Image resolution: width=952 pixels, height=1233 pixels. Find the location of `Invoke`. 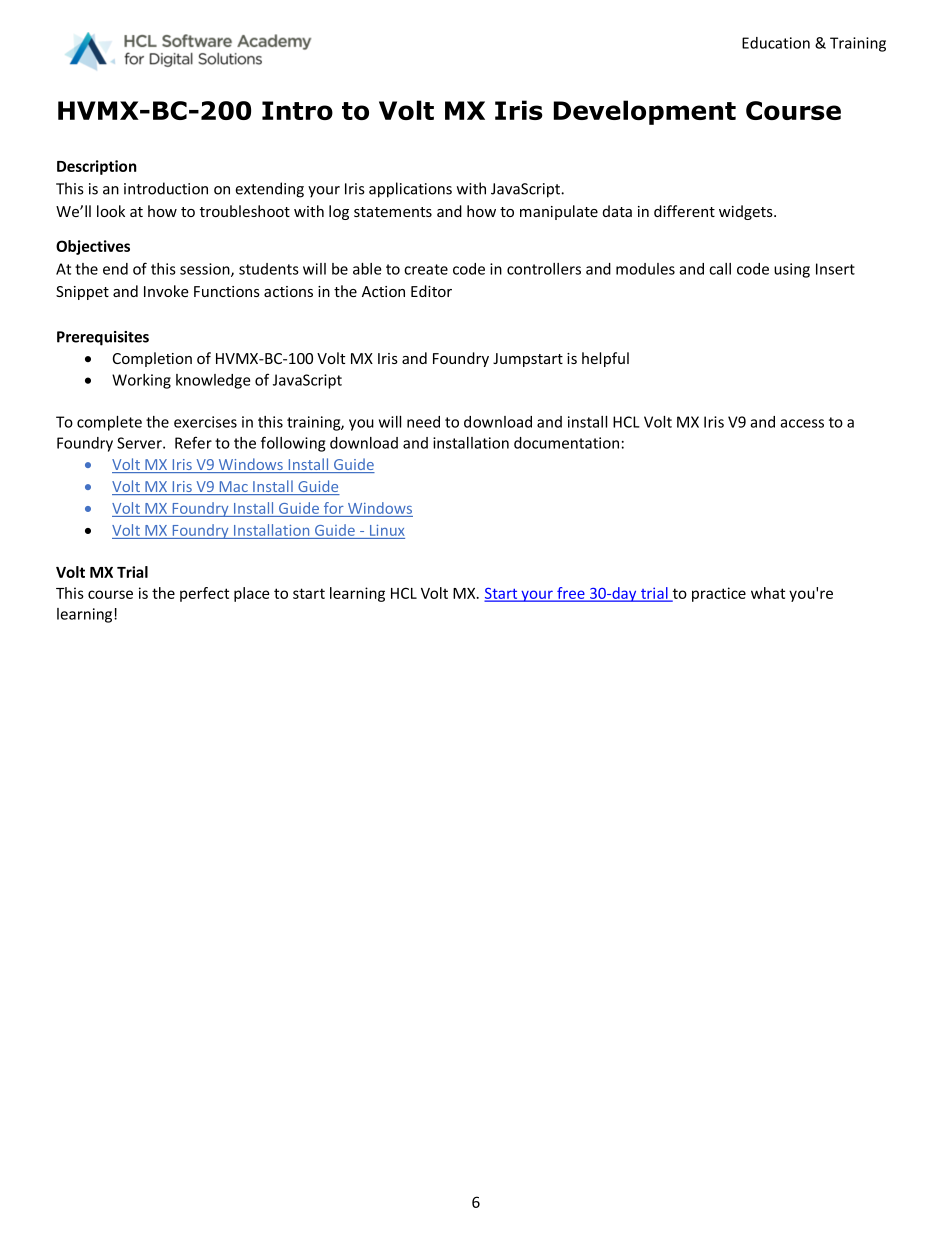

Invoke is located at coordinates (166, 291).
